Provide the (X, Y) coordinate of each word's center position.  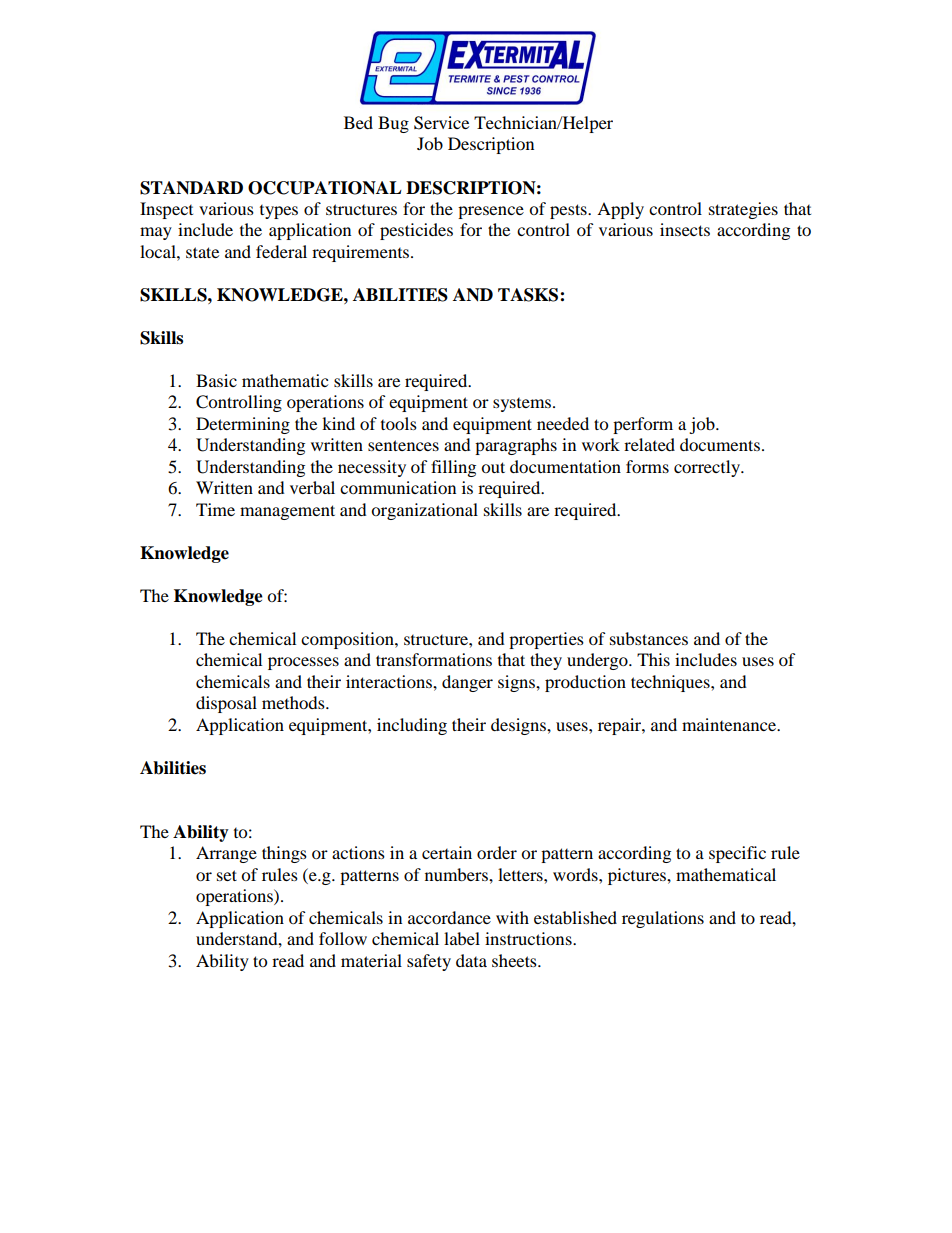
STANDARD (191, 188)
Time (215, 509)
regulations (663, 919)
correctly (708, 468)
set (227, 875)
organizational (424, 511)
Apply (620, 210)
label (462, 938)
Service (441, 123)
